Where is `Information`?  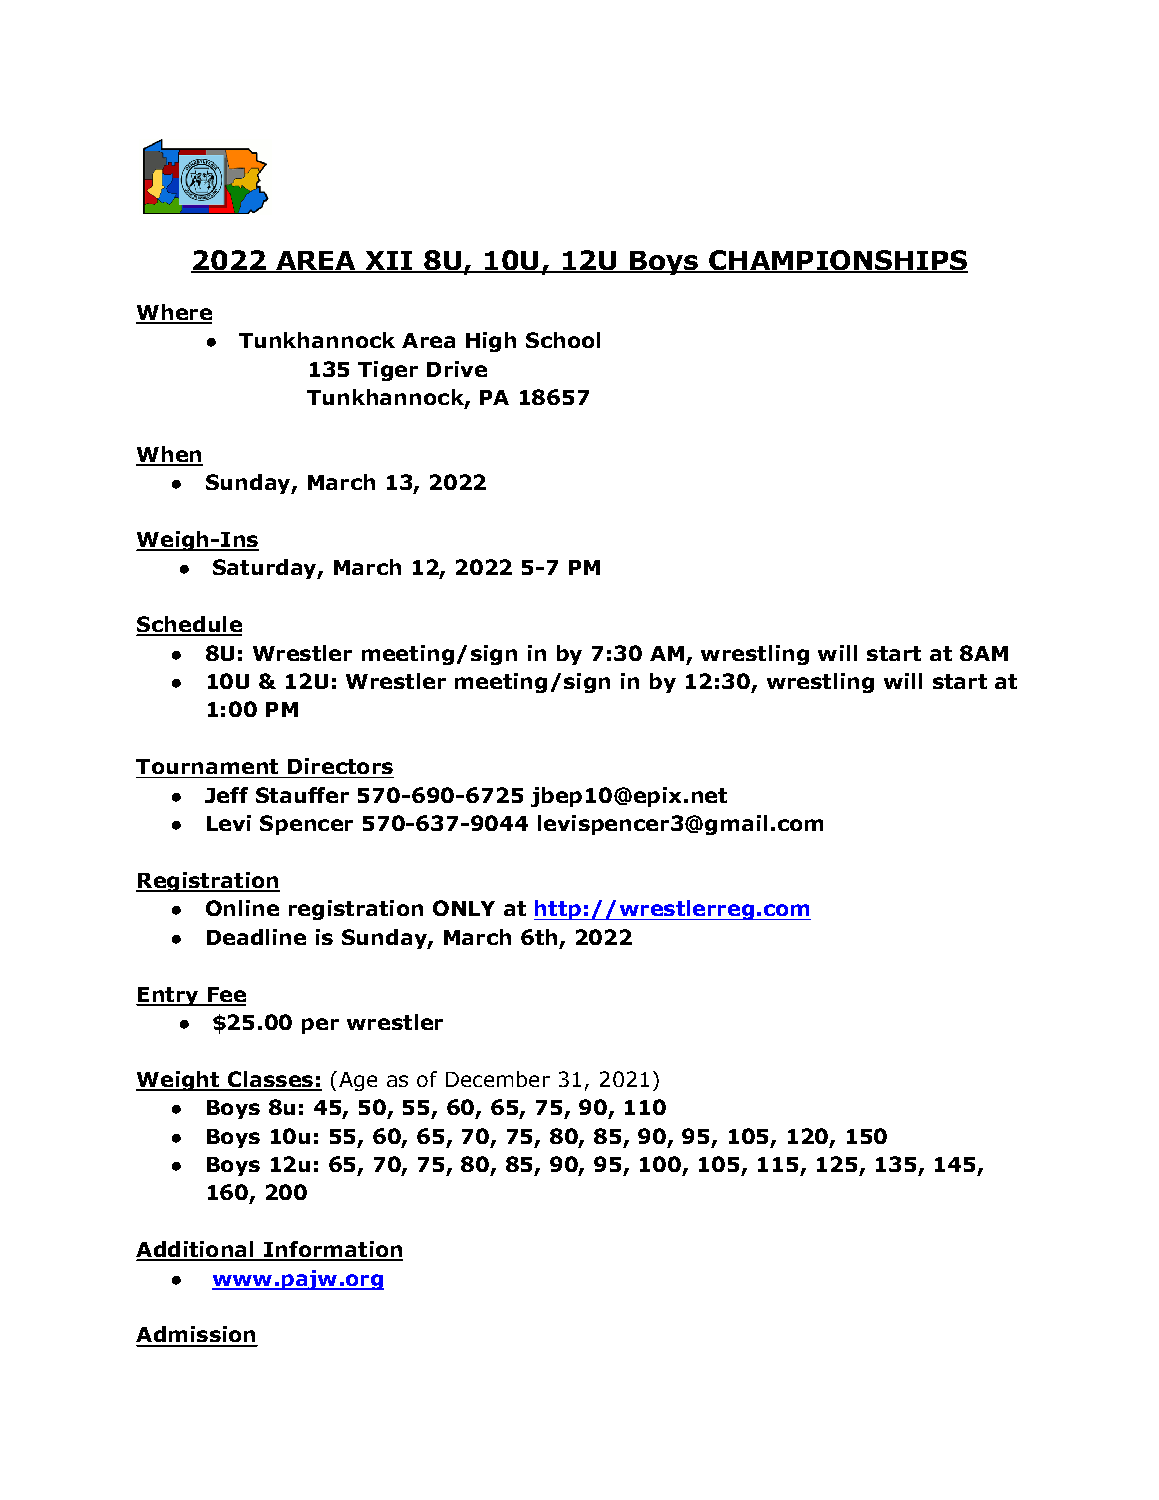
Information is located at coordinates (332, 1250).
